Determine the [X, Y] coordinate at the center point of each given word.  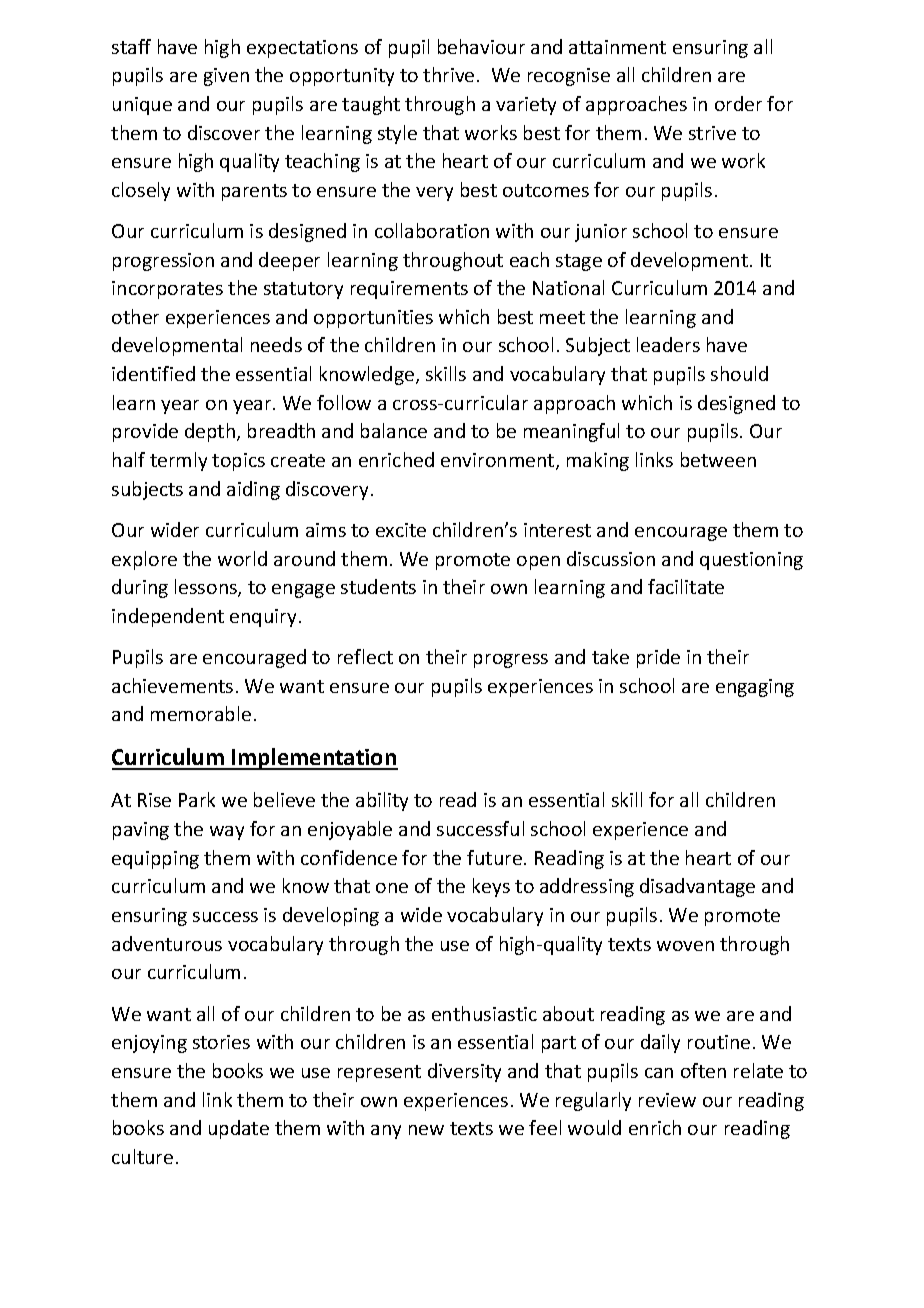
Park [197, 799]
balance [394, 430]
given [226, 77]
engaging [755, 688]
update [239, 1129]
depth [210, 432]
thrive [448, 74]
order [738, 103]
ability [382, 801]
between [718, 459]
